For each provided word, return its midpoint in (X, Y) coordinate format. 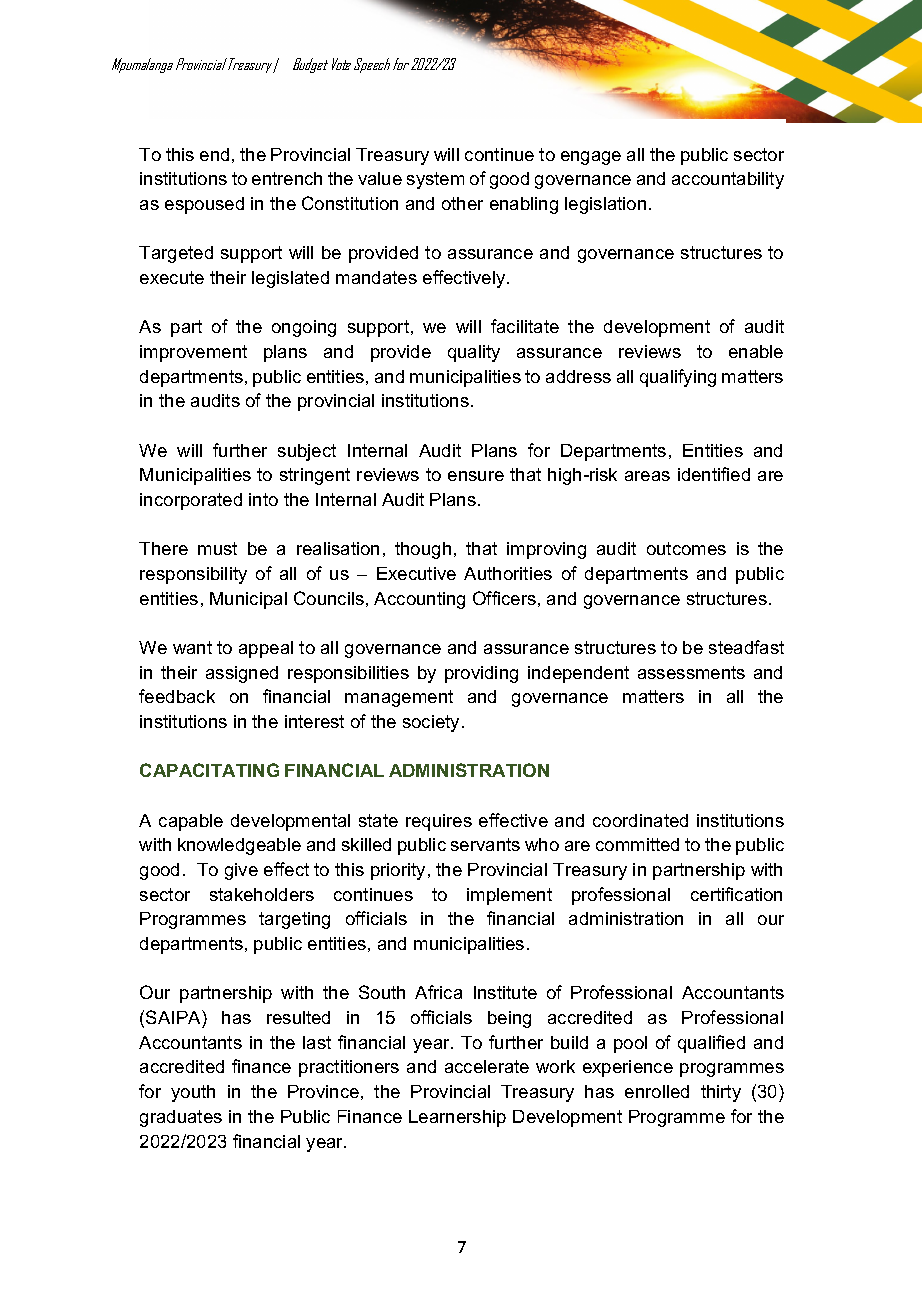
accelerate (487, 1066)
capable (191, 822)
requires (439, 822)
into (263, 499)
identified (714, 474)
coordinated (640, 820)
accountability (728, 180)
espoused (204, 205)
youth (193, 1093)
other (462, 203)
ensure (476, 476)
